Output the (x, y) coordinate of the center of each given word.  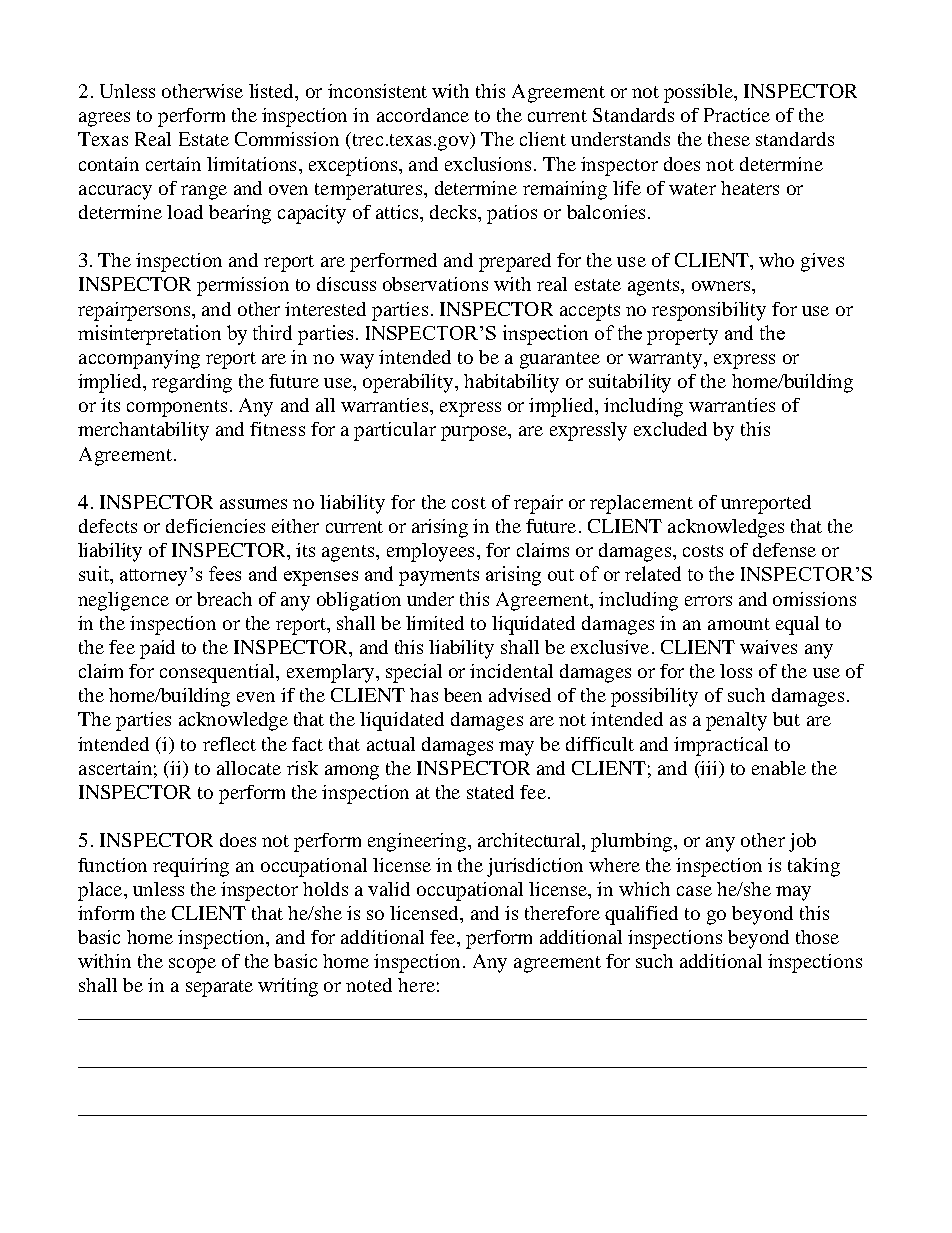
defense (784, 550)
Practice (737, 115)
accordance (423, 115)
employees (430, 552)
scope (192, 965)
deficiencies (215, 526)
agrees (104, 119)
